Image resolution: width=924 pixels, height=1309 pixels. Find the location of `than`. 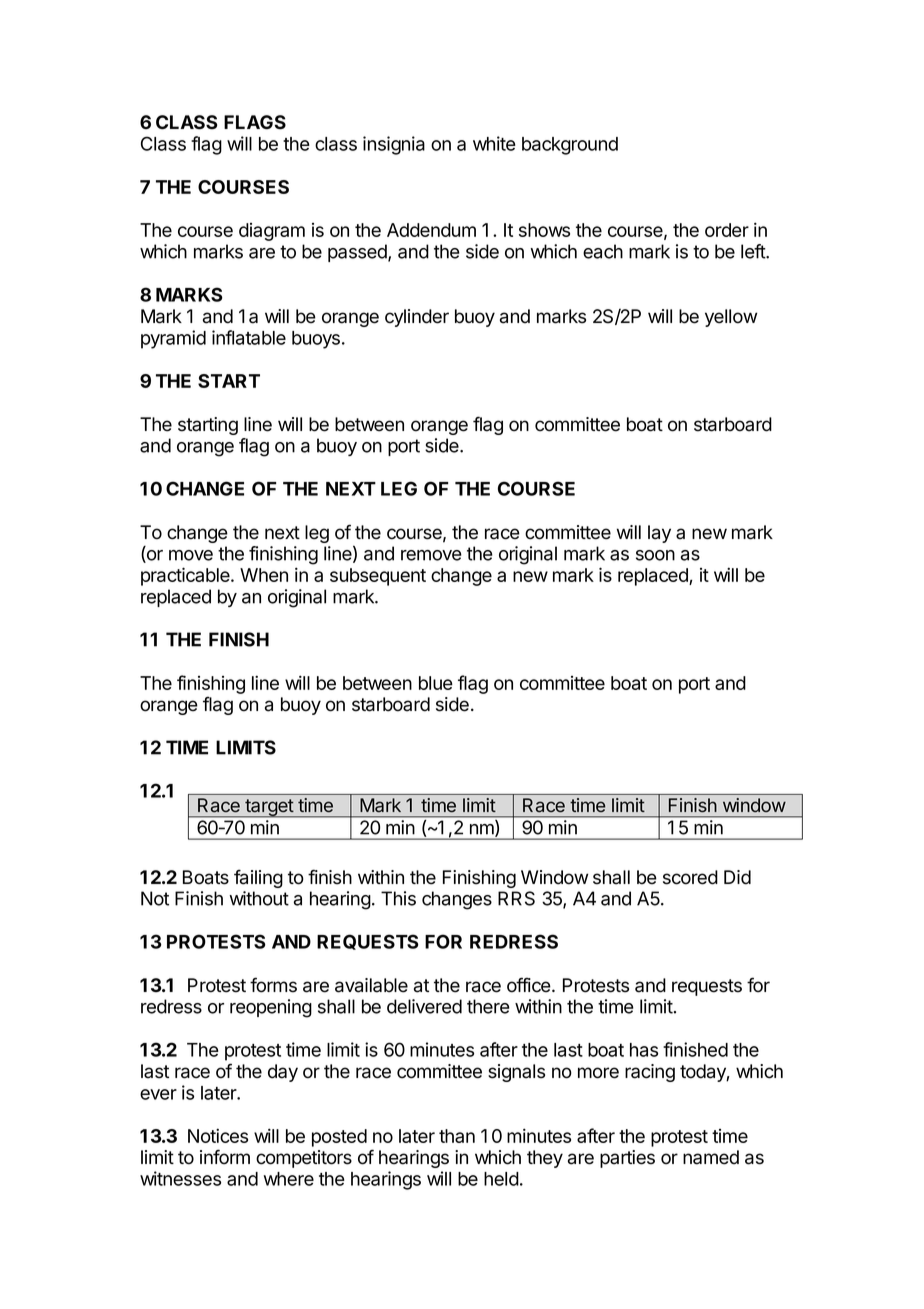

than is located at coordinates (457, 1136).
